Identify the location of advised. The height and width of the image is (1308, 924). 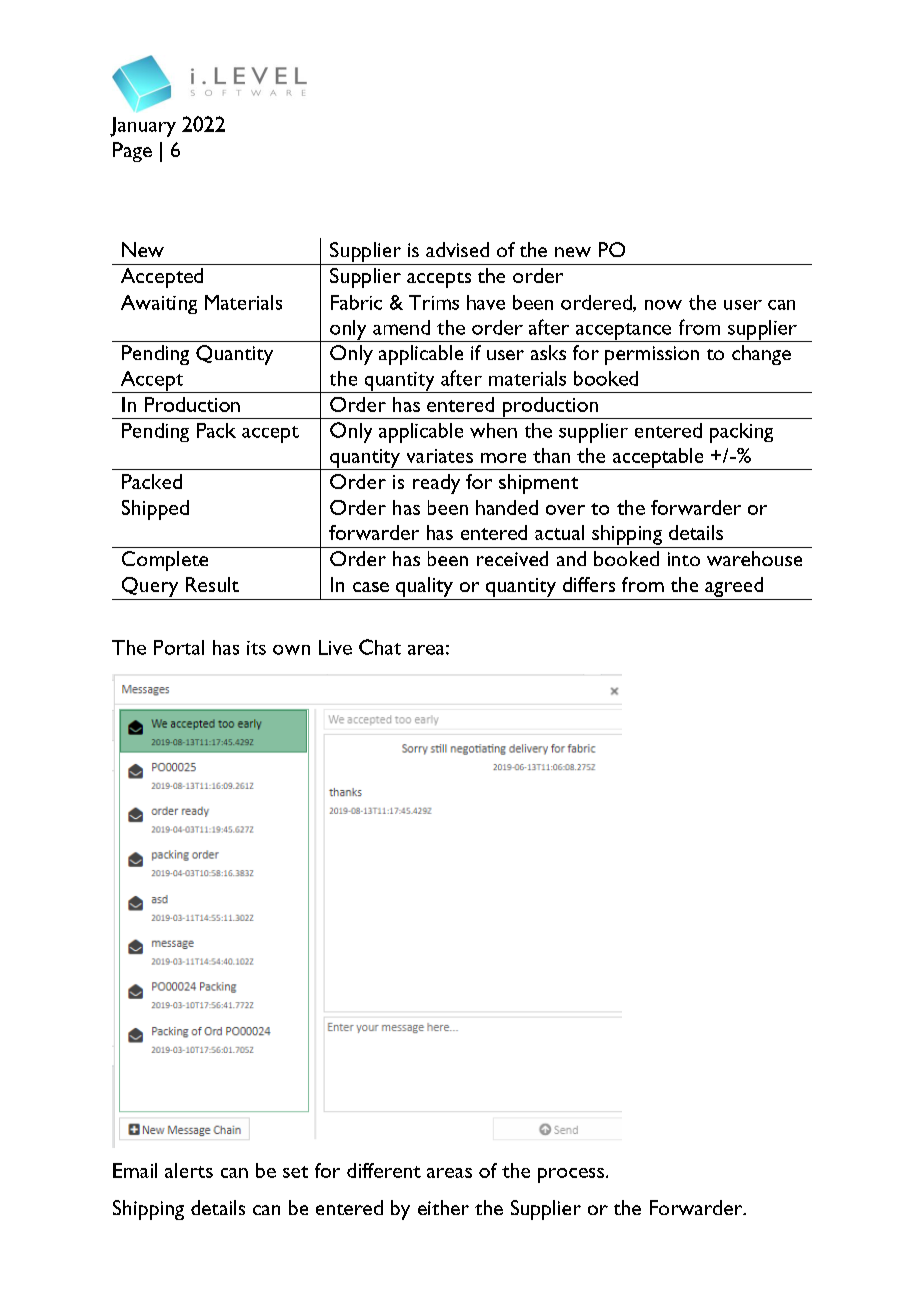
(457, 249).
